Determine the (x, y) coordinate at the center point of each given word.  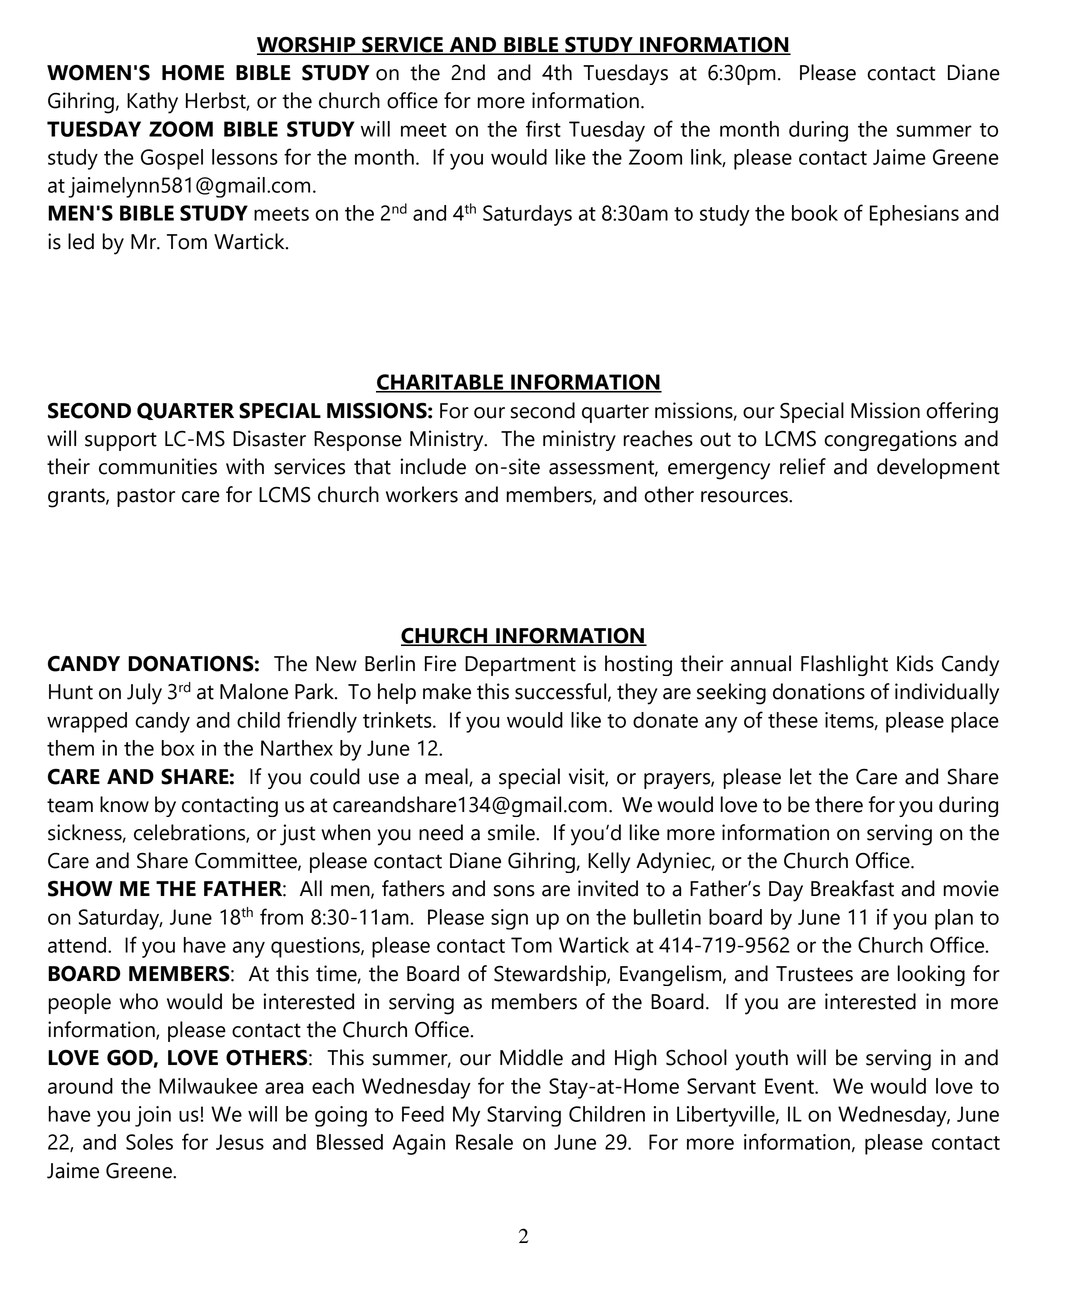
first (543, 128)
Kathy (152, 103)
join (153, 1116)
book (815, 213)
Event (790, 1086)
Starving (524, 1116)
